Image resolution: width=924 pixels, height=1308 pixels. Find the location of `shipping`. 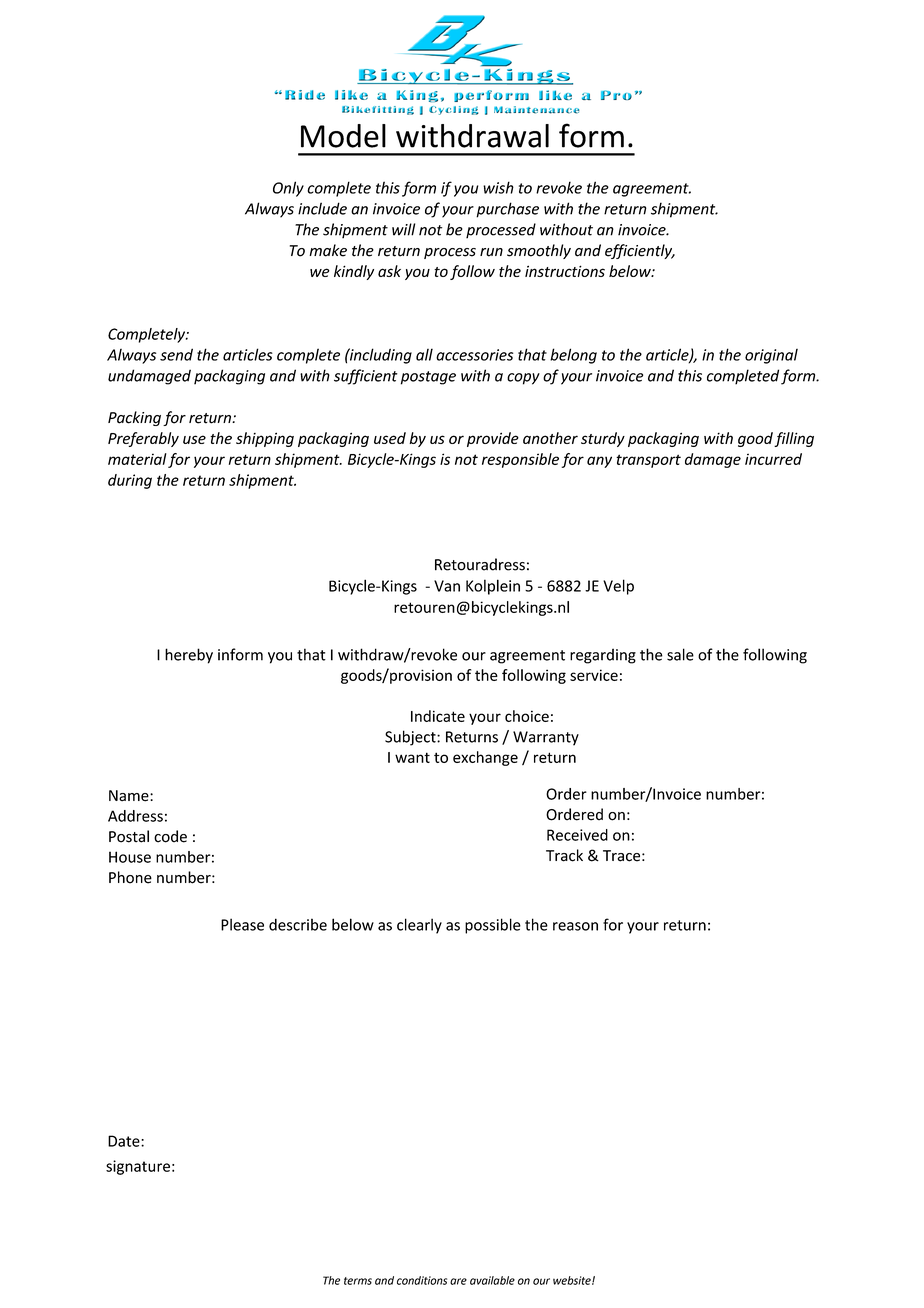

shipping is located at coordinates (265, 439).
